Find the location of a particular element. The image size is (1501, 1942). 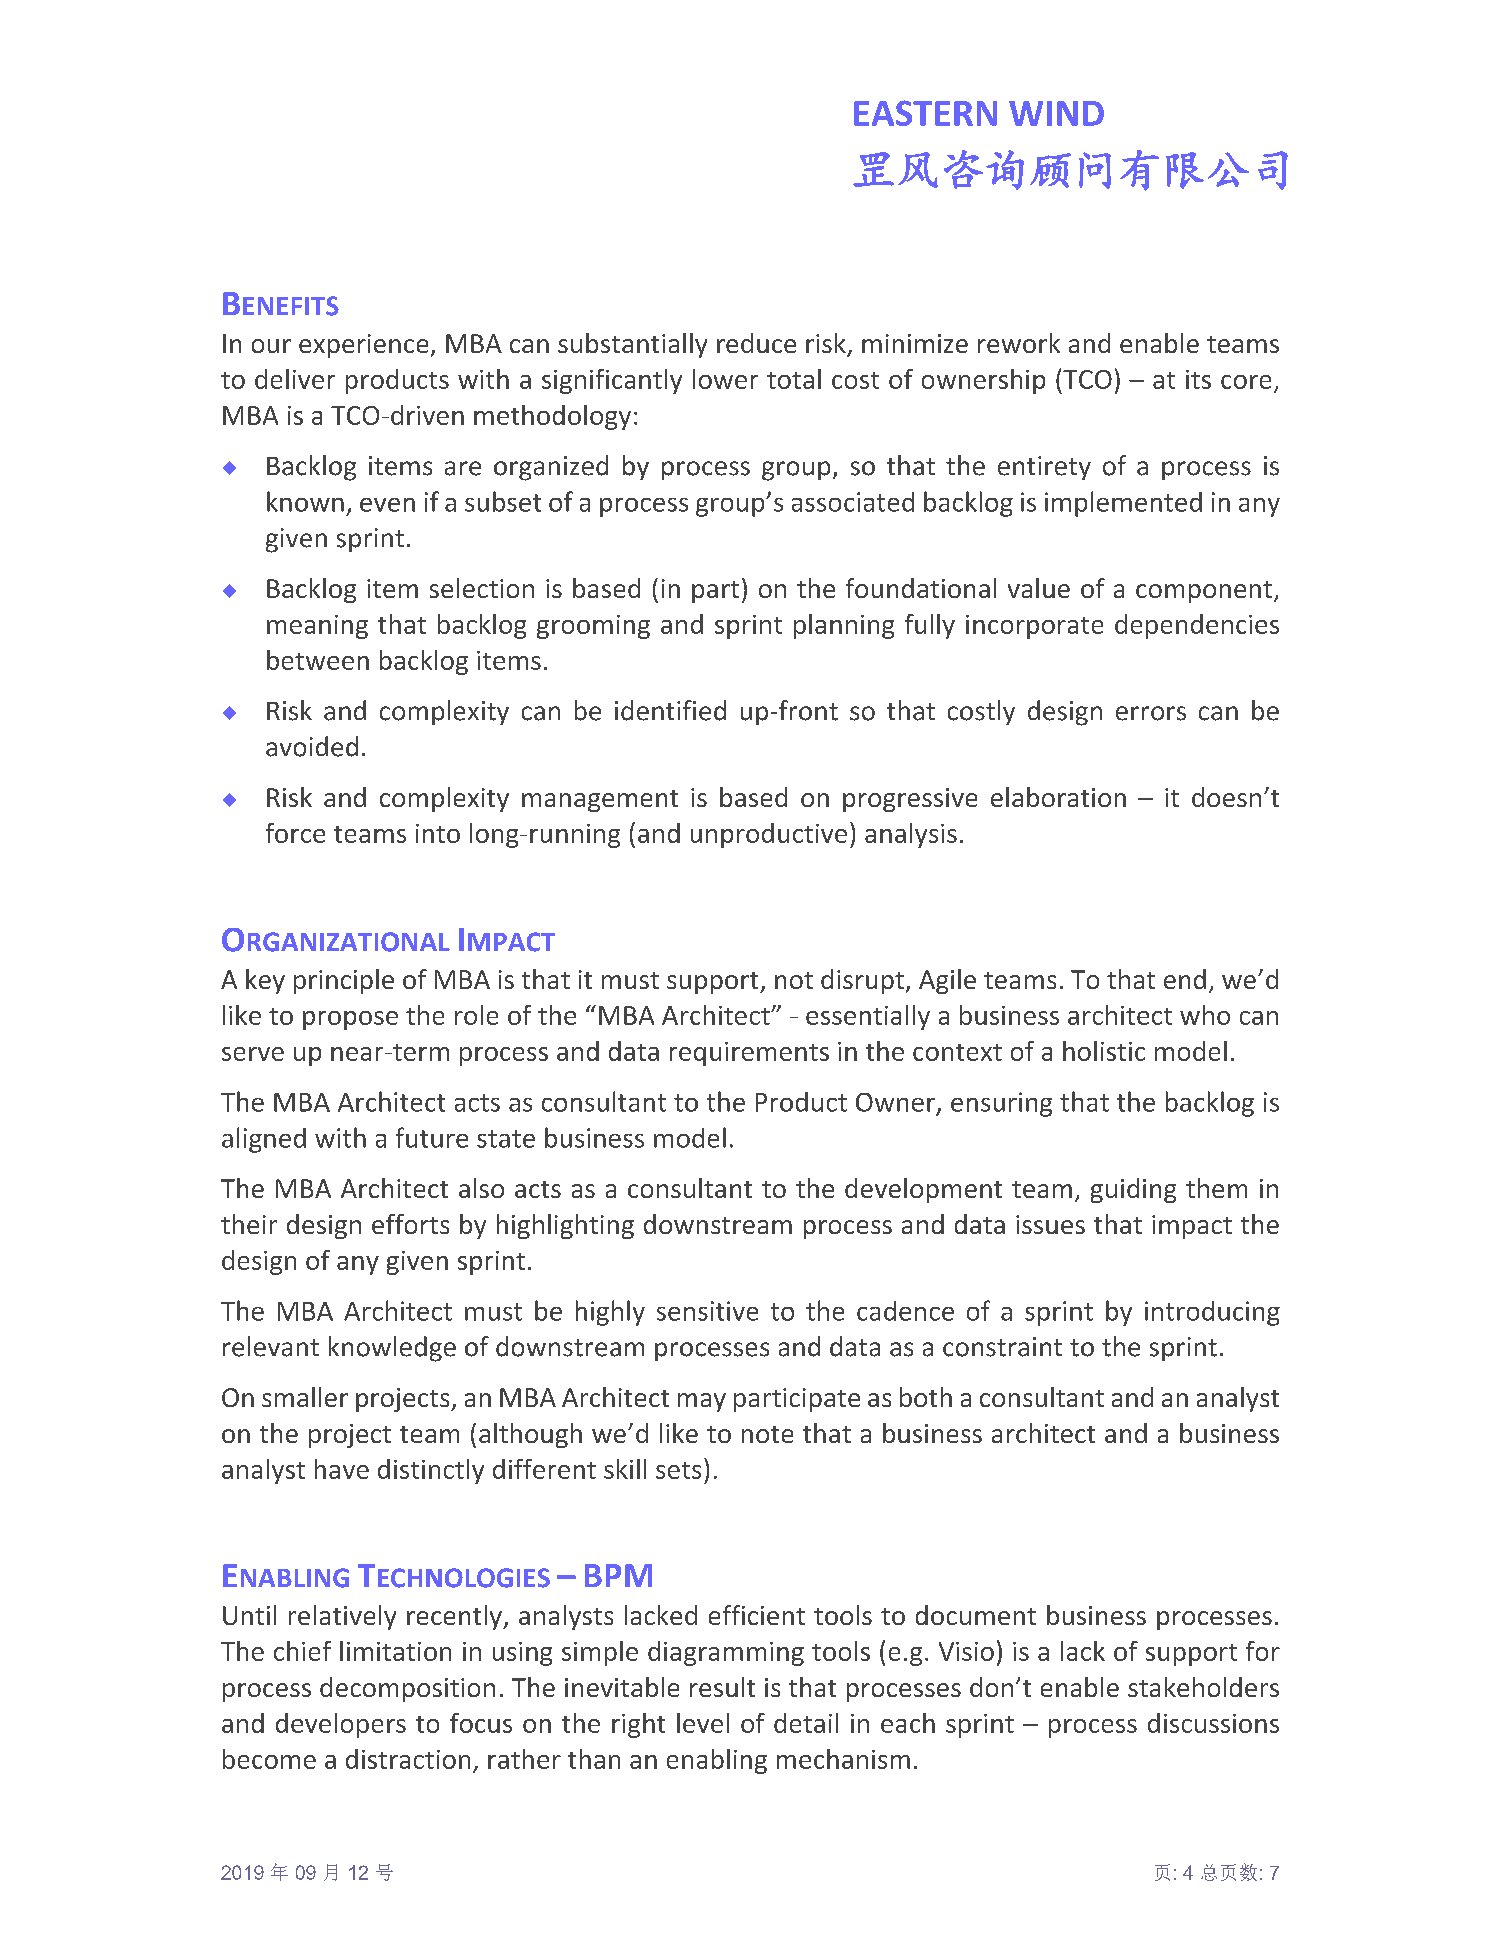

principle is located at coordinates (344, 981).
